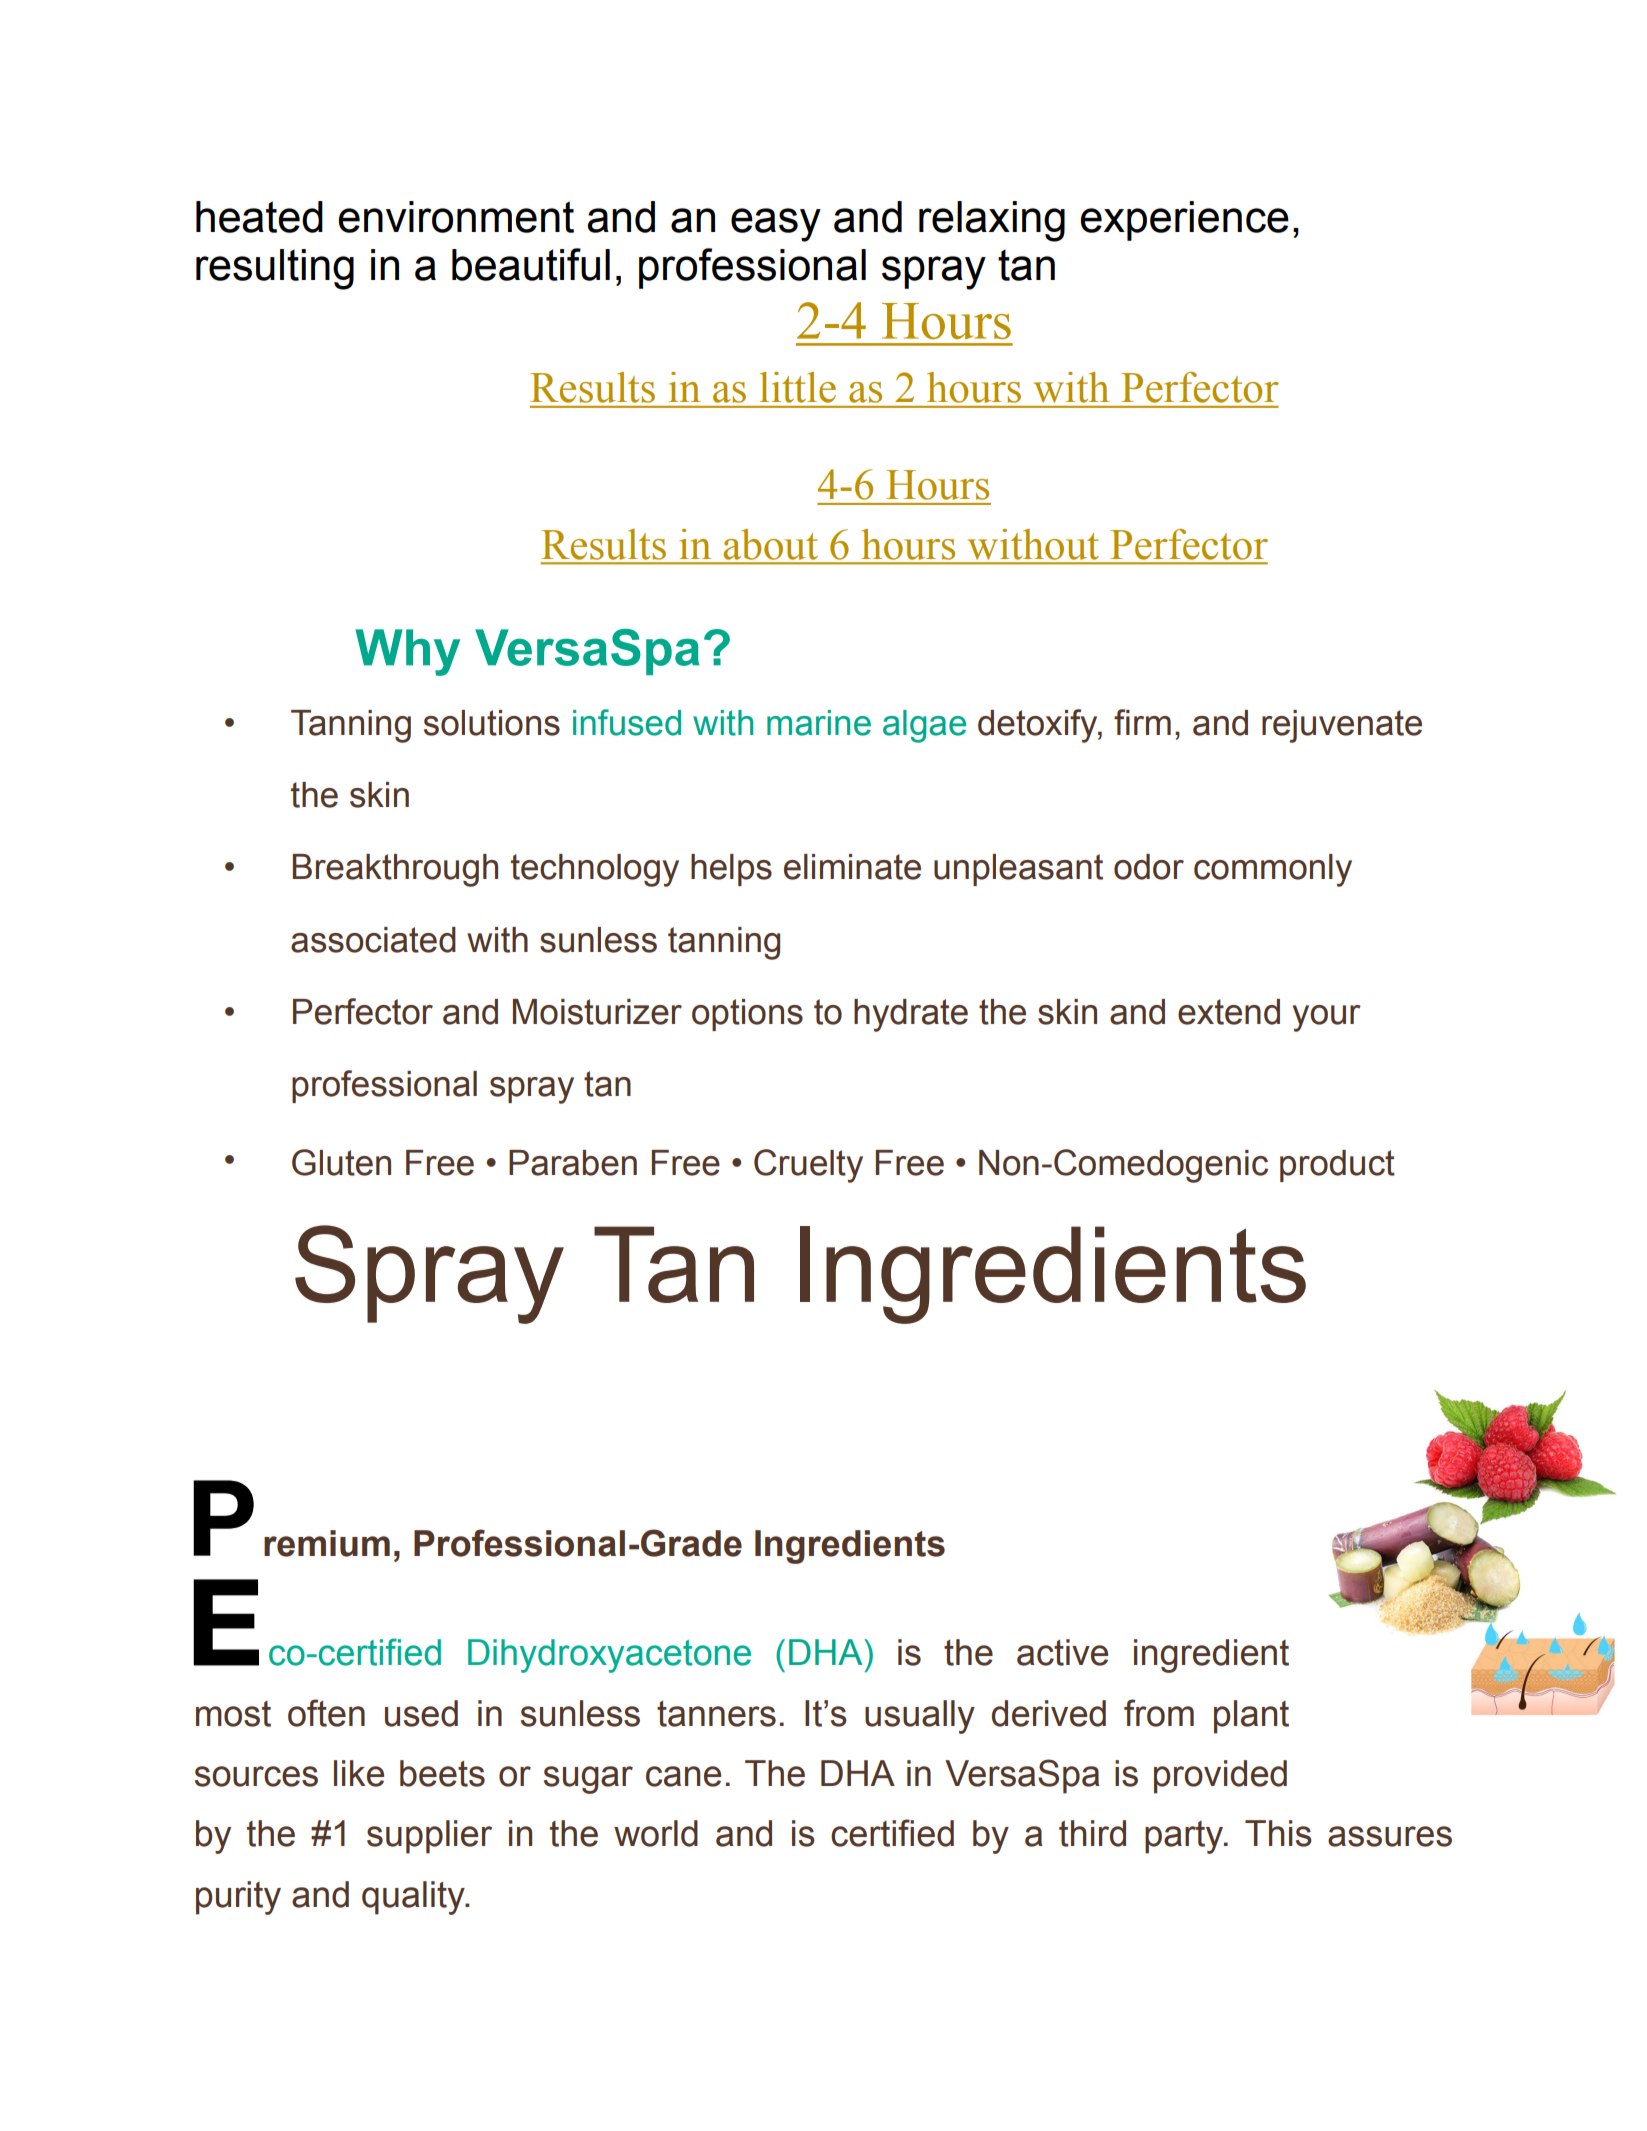  What do you see at coordinates (1184, 221) in the screenshot?
I see `experience` at bounding box center [1184, 221].
